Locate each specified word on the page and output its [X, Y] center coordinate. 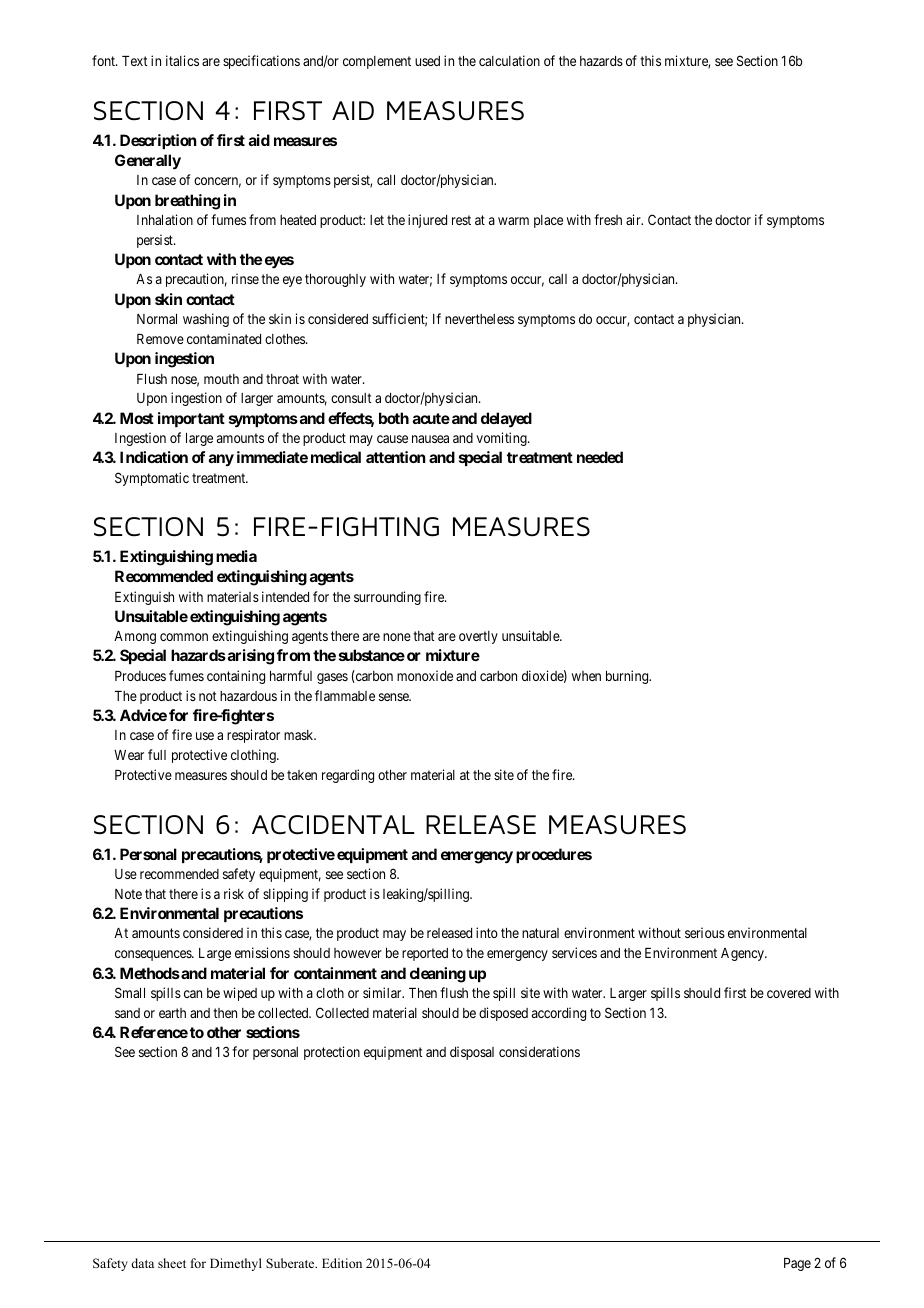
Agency [743, 954]
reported [425, 954]
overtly [478, 637]
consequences [154, 955]
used [427, 61]
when [586, 676]
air [634, 219]
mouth [221, 379]
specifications [261, 62]
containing [236, 677]
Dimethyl [236, 1264]
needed [600, 457]
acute [431, 418]
